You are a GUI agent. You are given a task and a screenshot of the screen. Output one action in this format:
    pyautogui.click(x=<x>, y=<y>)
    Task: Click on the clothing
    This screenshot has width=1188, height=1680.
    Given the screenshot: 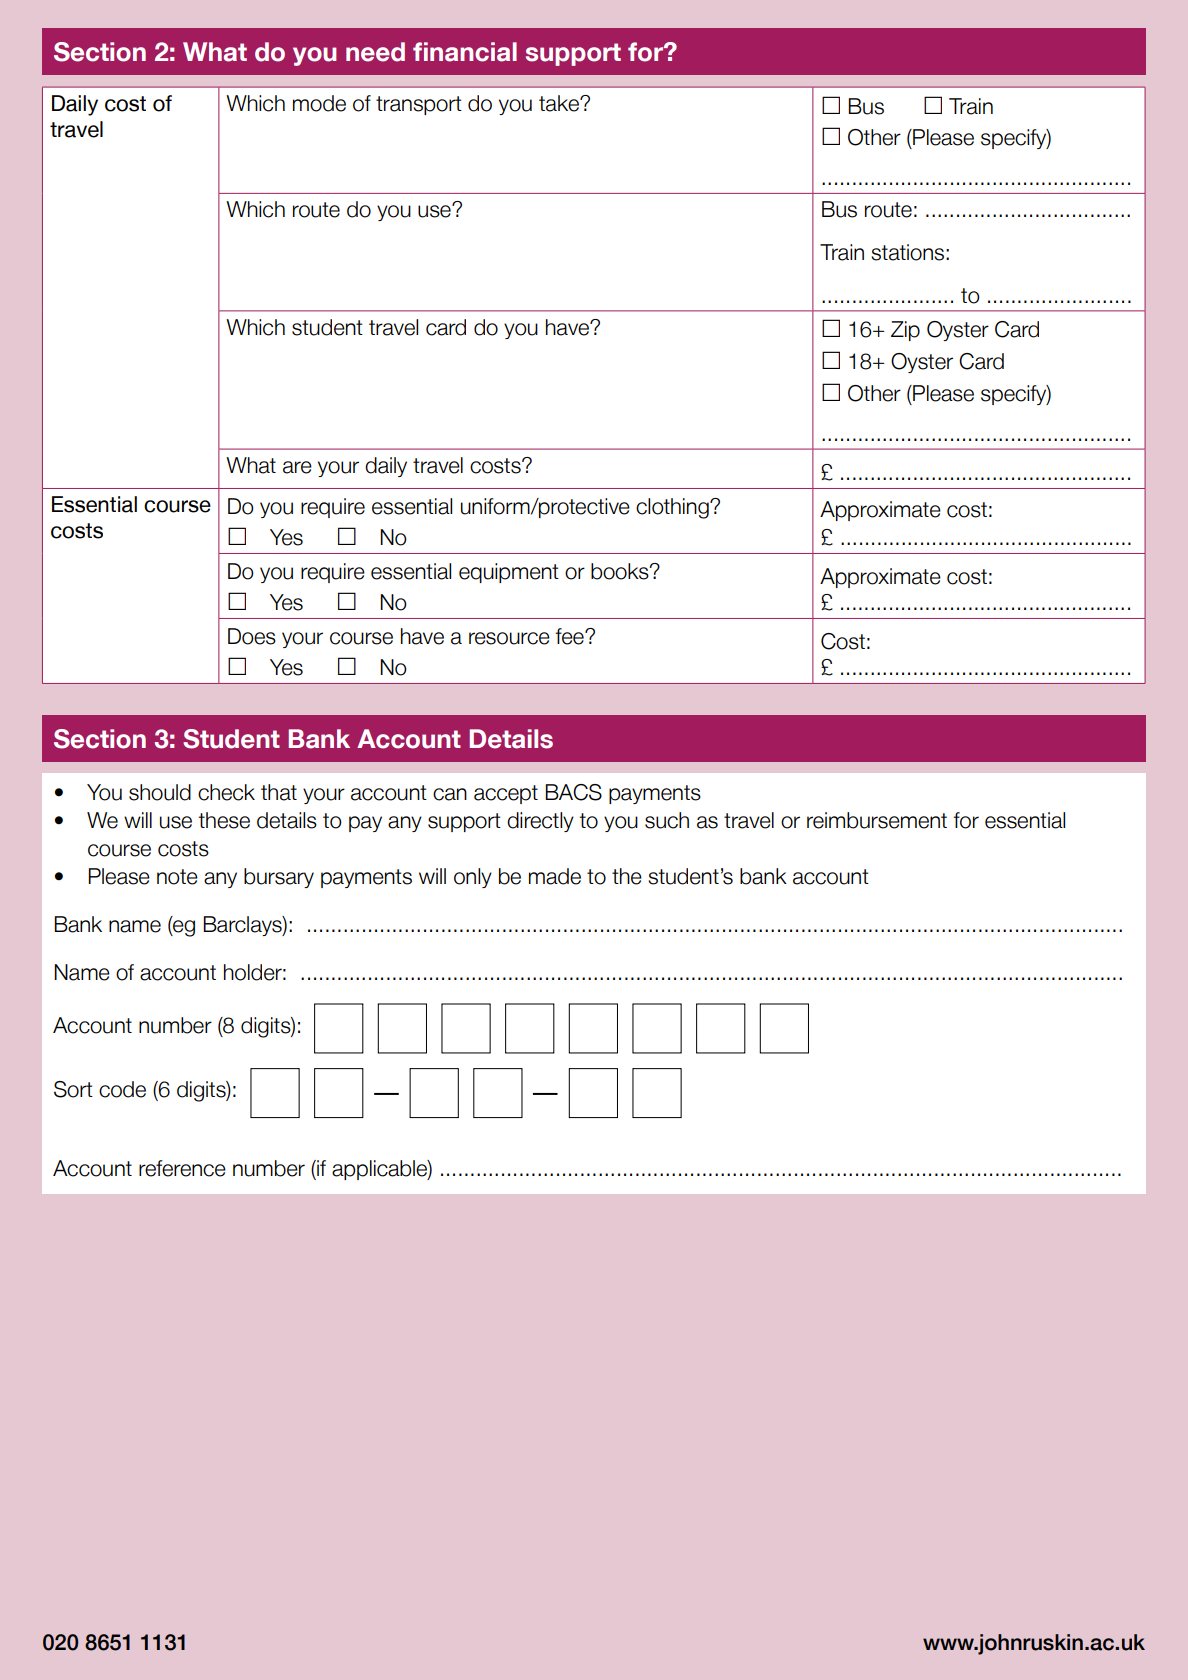 What is the action you would take?
    pyautogui.click(x=673, y=508)
